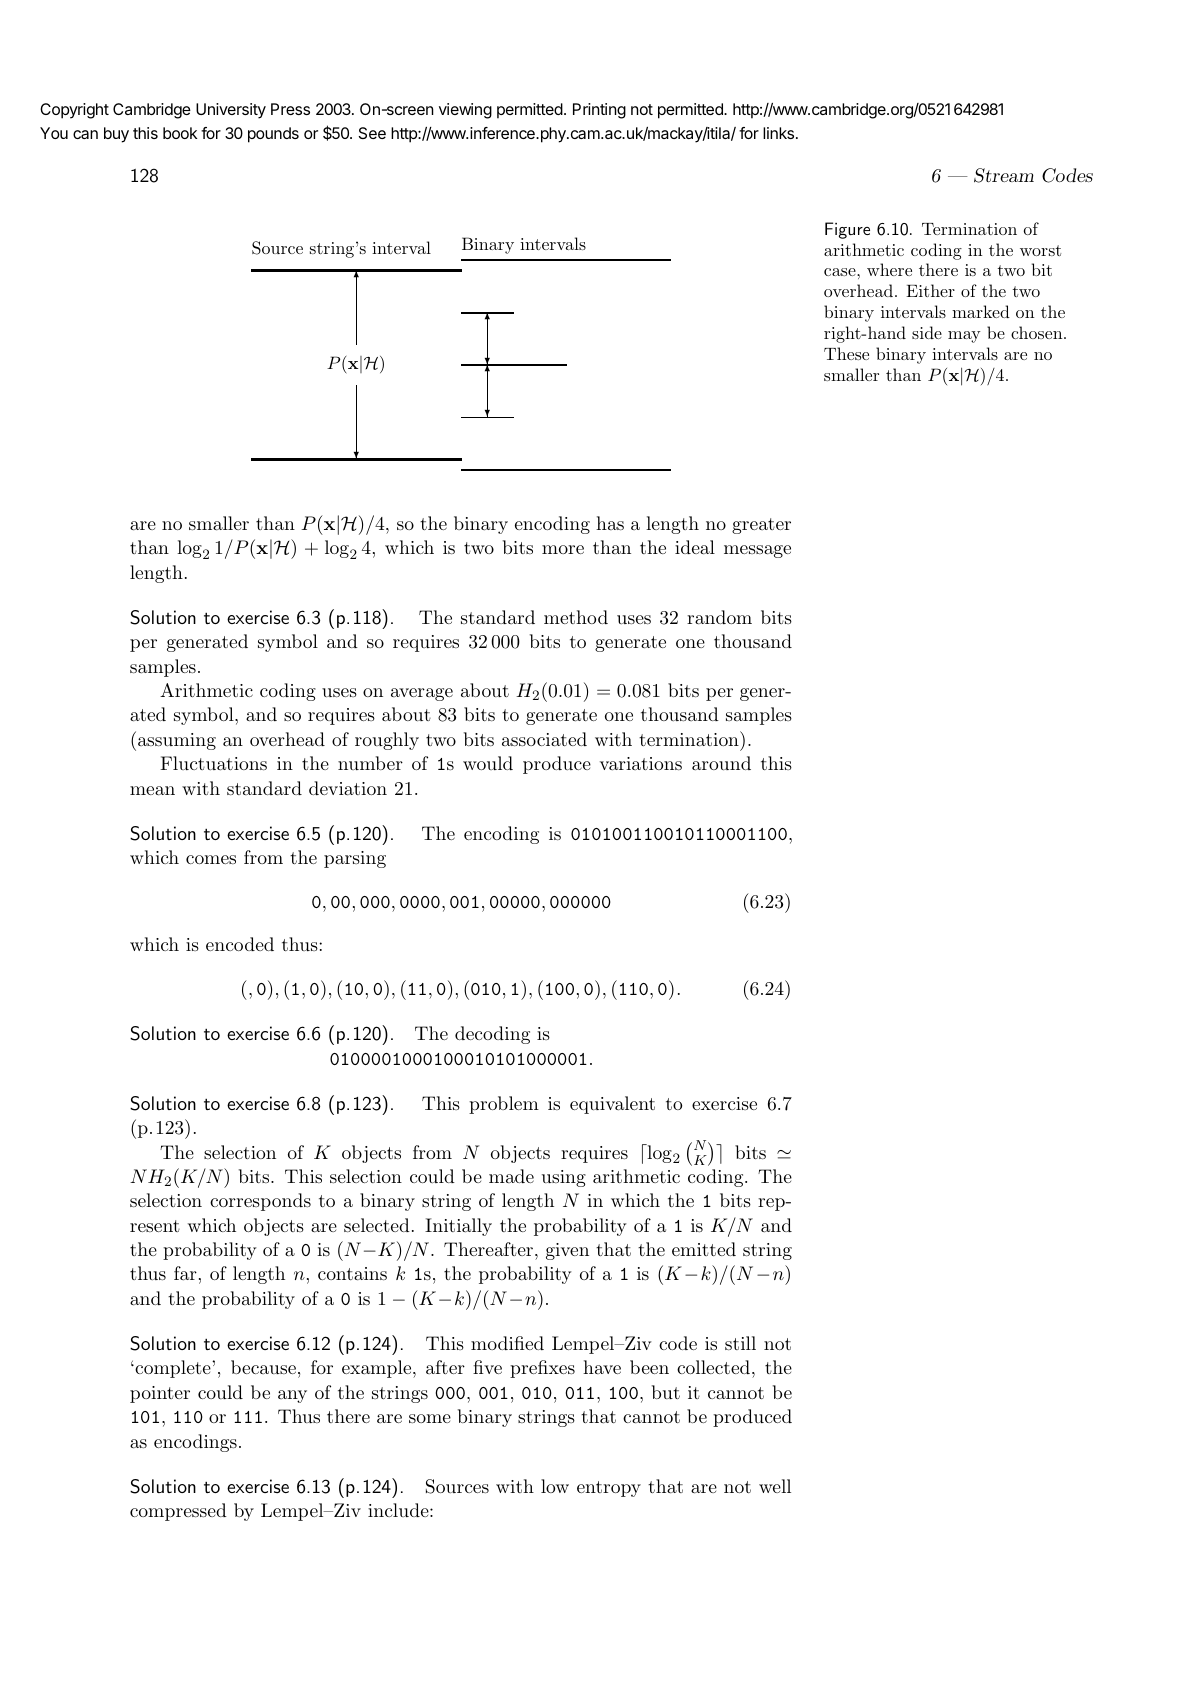 The height and width of the screenshot is (1682, 1188). Describe the element at coordinates (160, 1394) in the screenshot. I see `pointer` at that location.
